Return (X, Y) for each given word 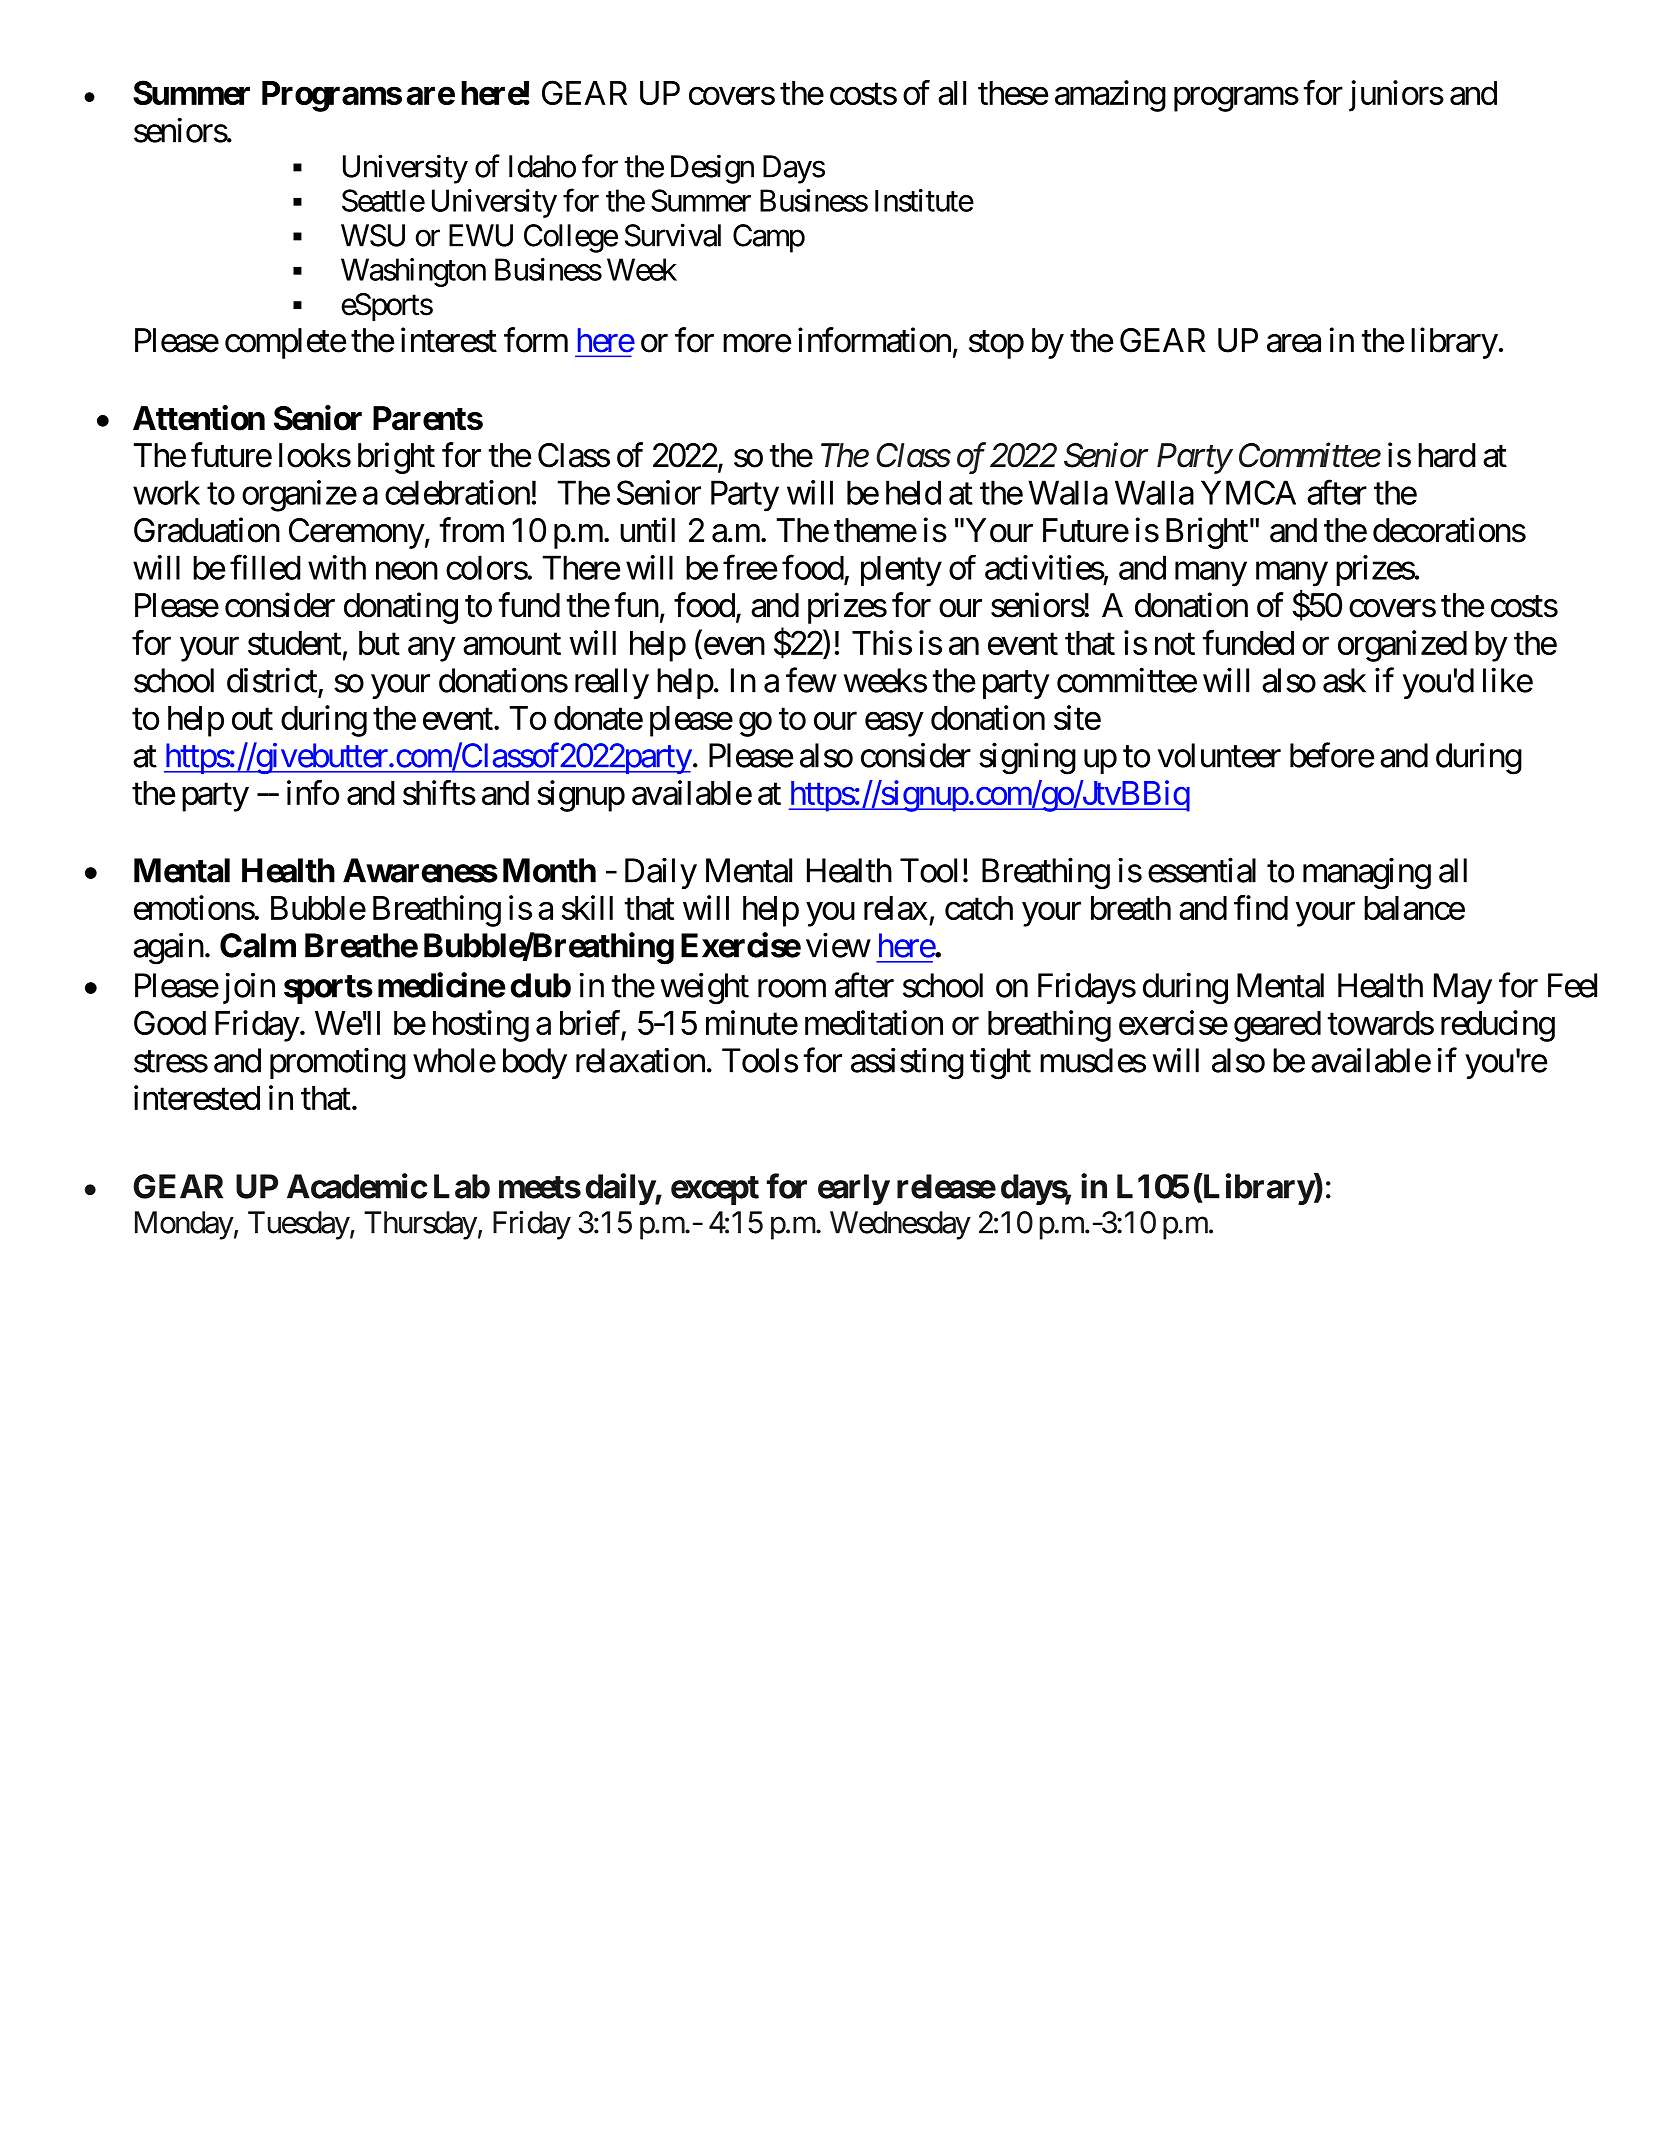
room (792, 989)
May (1463, 988)
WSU (373, 235)
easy (894, 724)
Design (712, 169)
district (272, 680)
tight (1000, 1064)
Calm (258, 945)
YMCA (1248, 492)
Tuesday (299, 1225)
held (913, 492)
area (1294, 343)
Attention (199, 418)
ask (1344, 680)
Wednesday (900, 1225)
